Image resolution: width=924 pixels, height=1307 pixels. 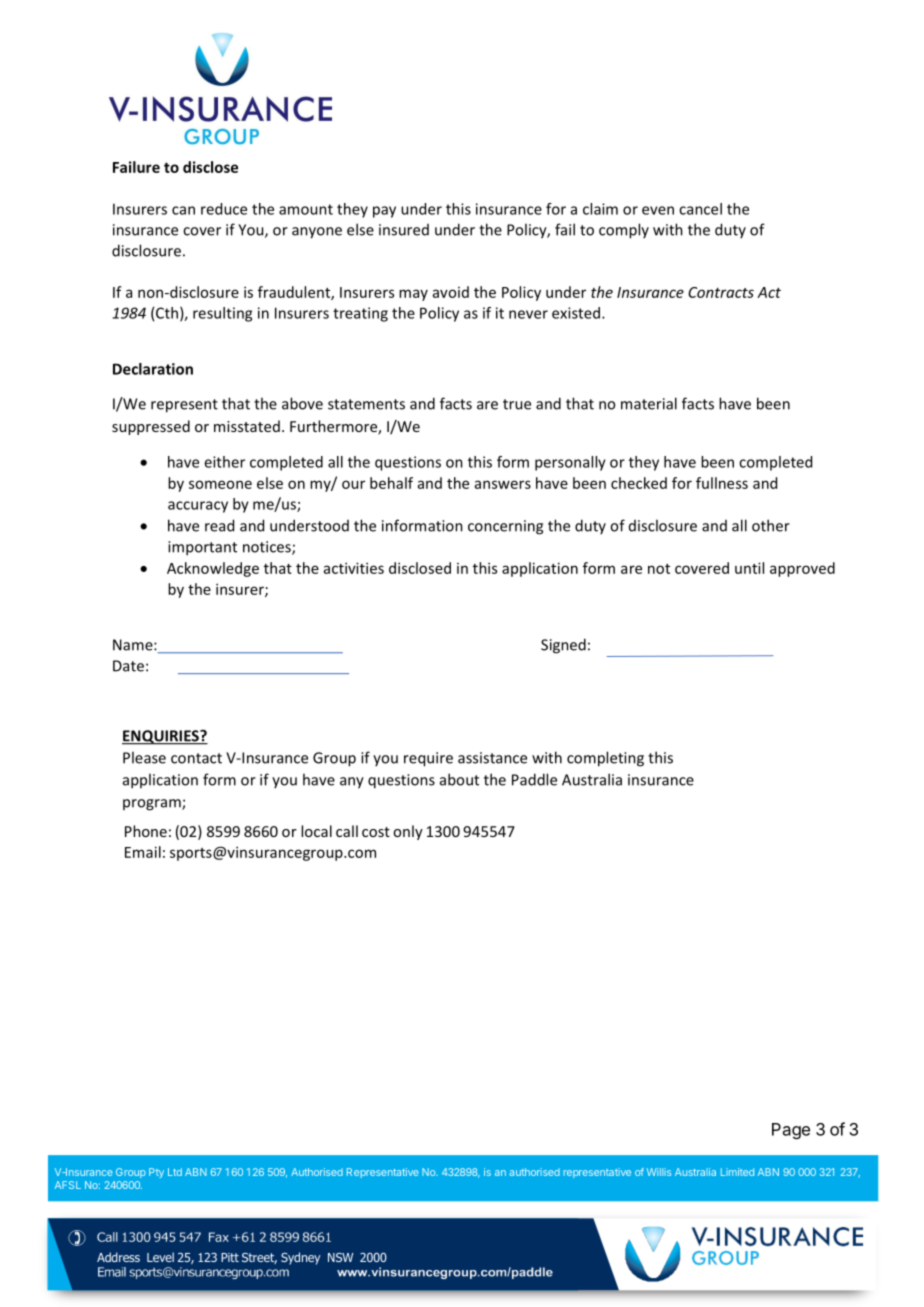 What do you see at coordinates (213, 569) in the image?
I see `Acknowledge` at bounding box center [213, 569].
